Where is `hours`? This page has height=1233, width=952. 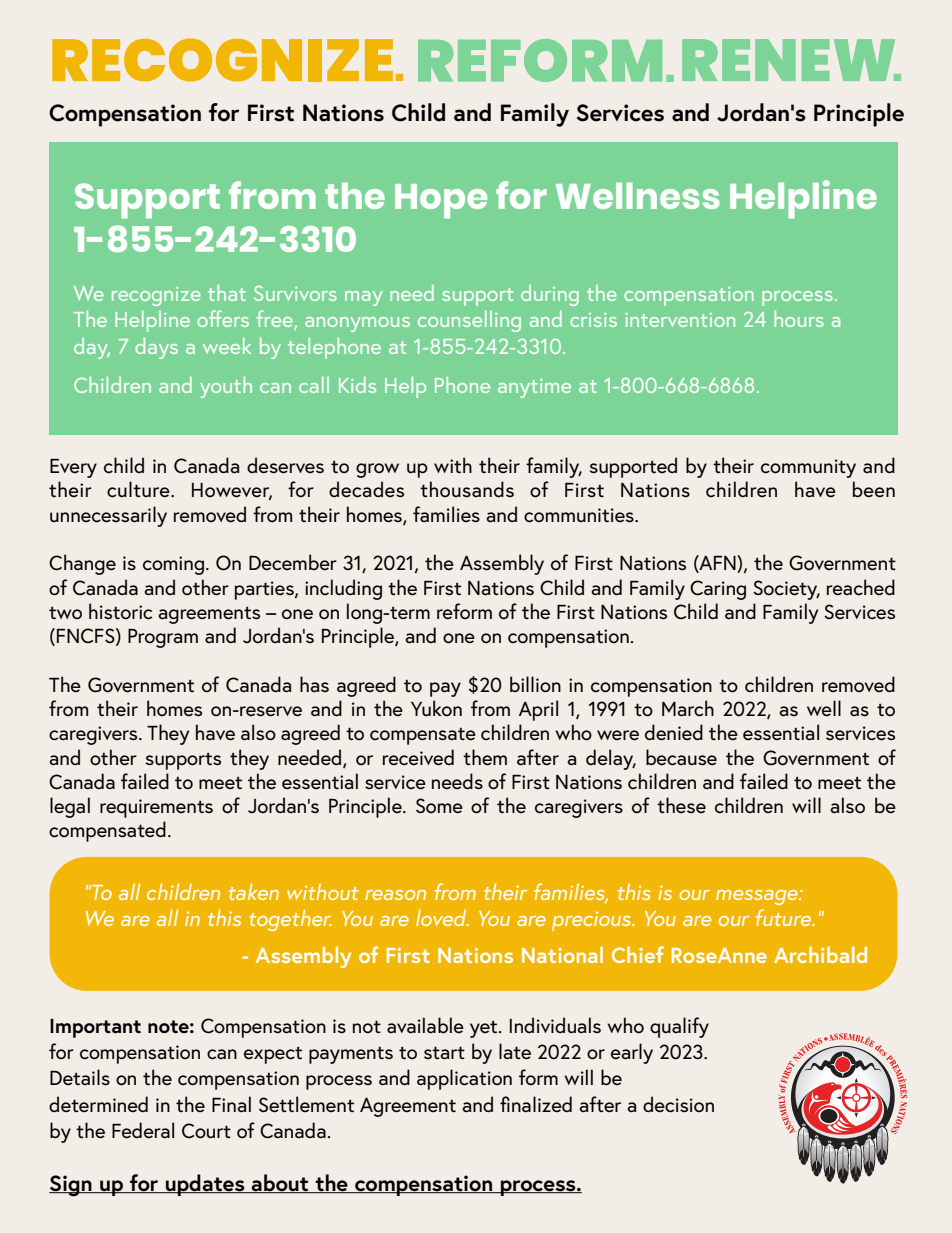
hours is located at coordinates (799, 319).
